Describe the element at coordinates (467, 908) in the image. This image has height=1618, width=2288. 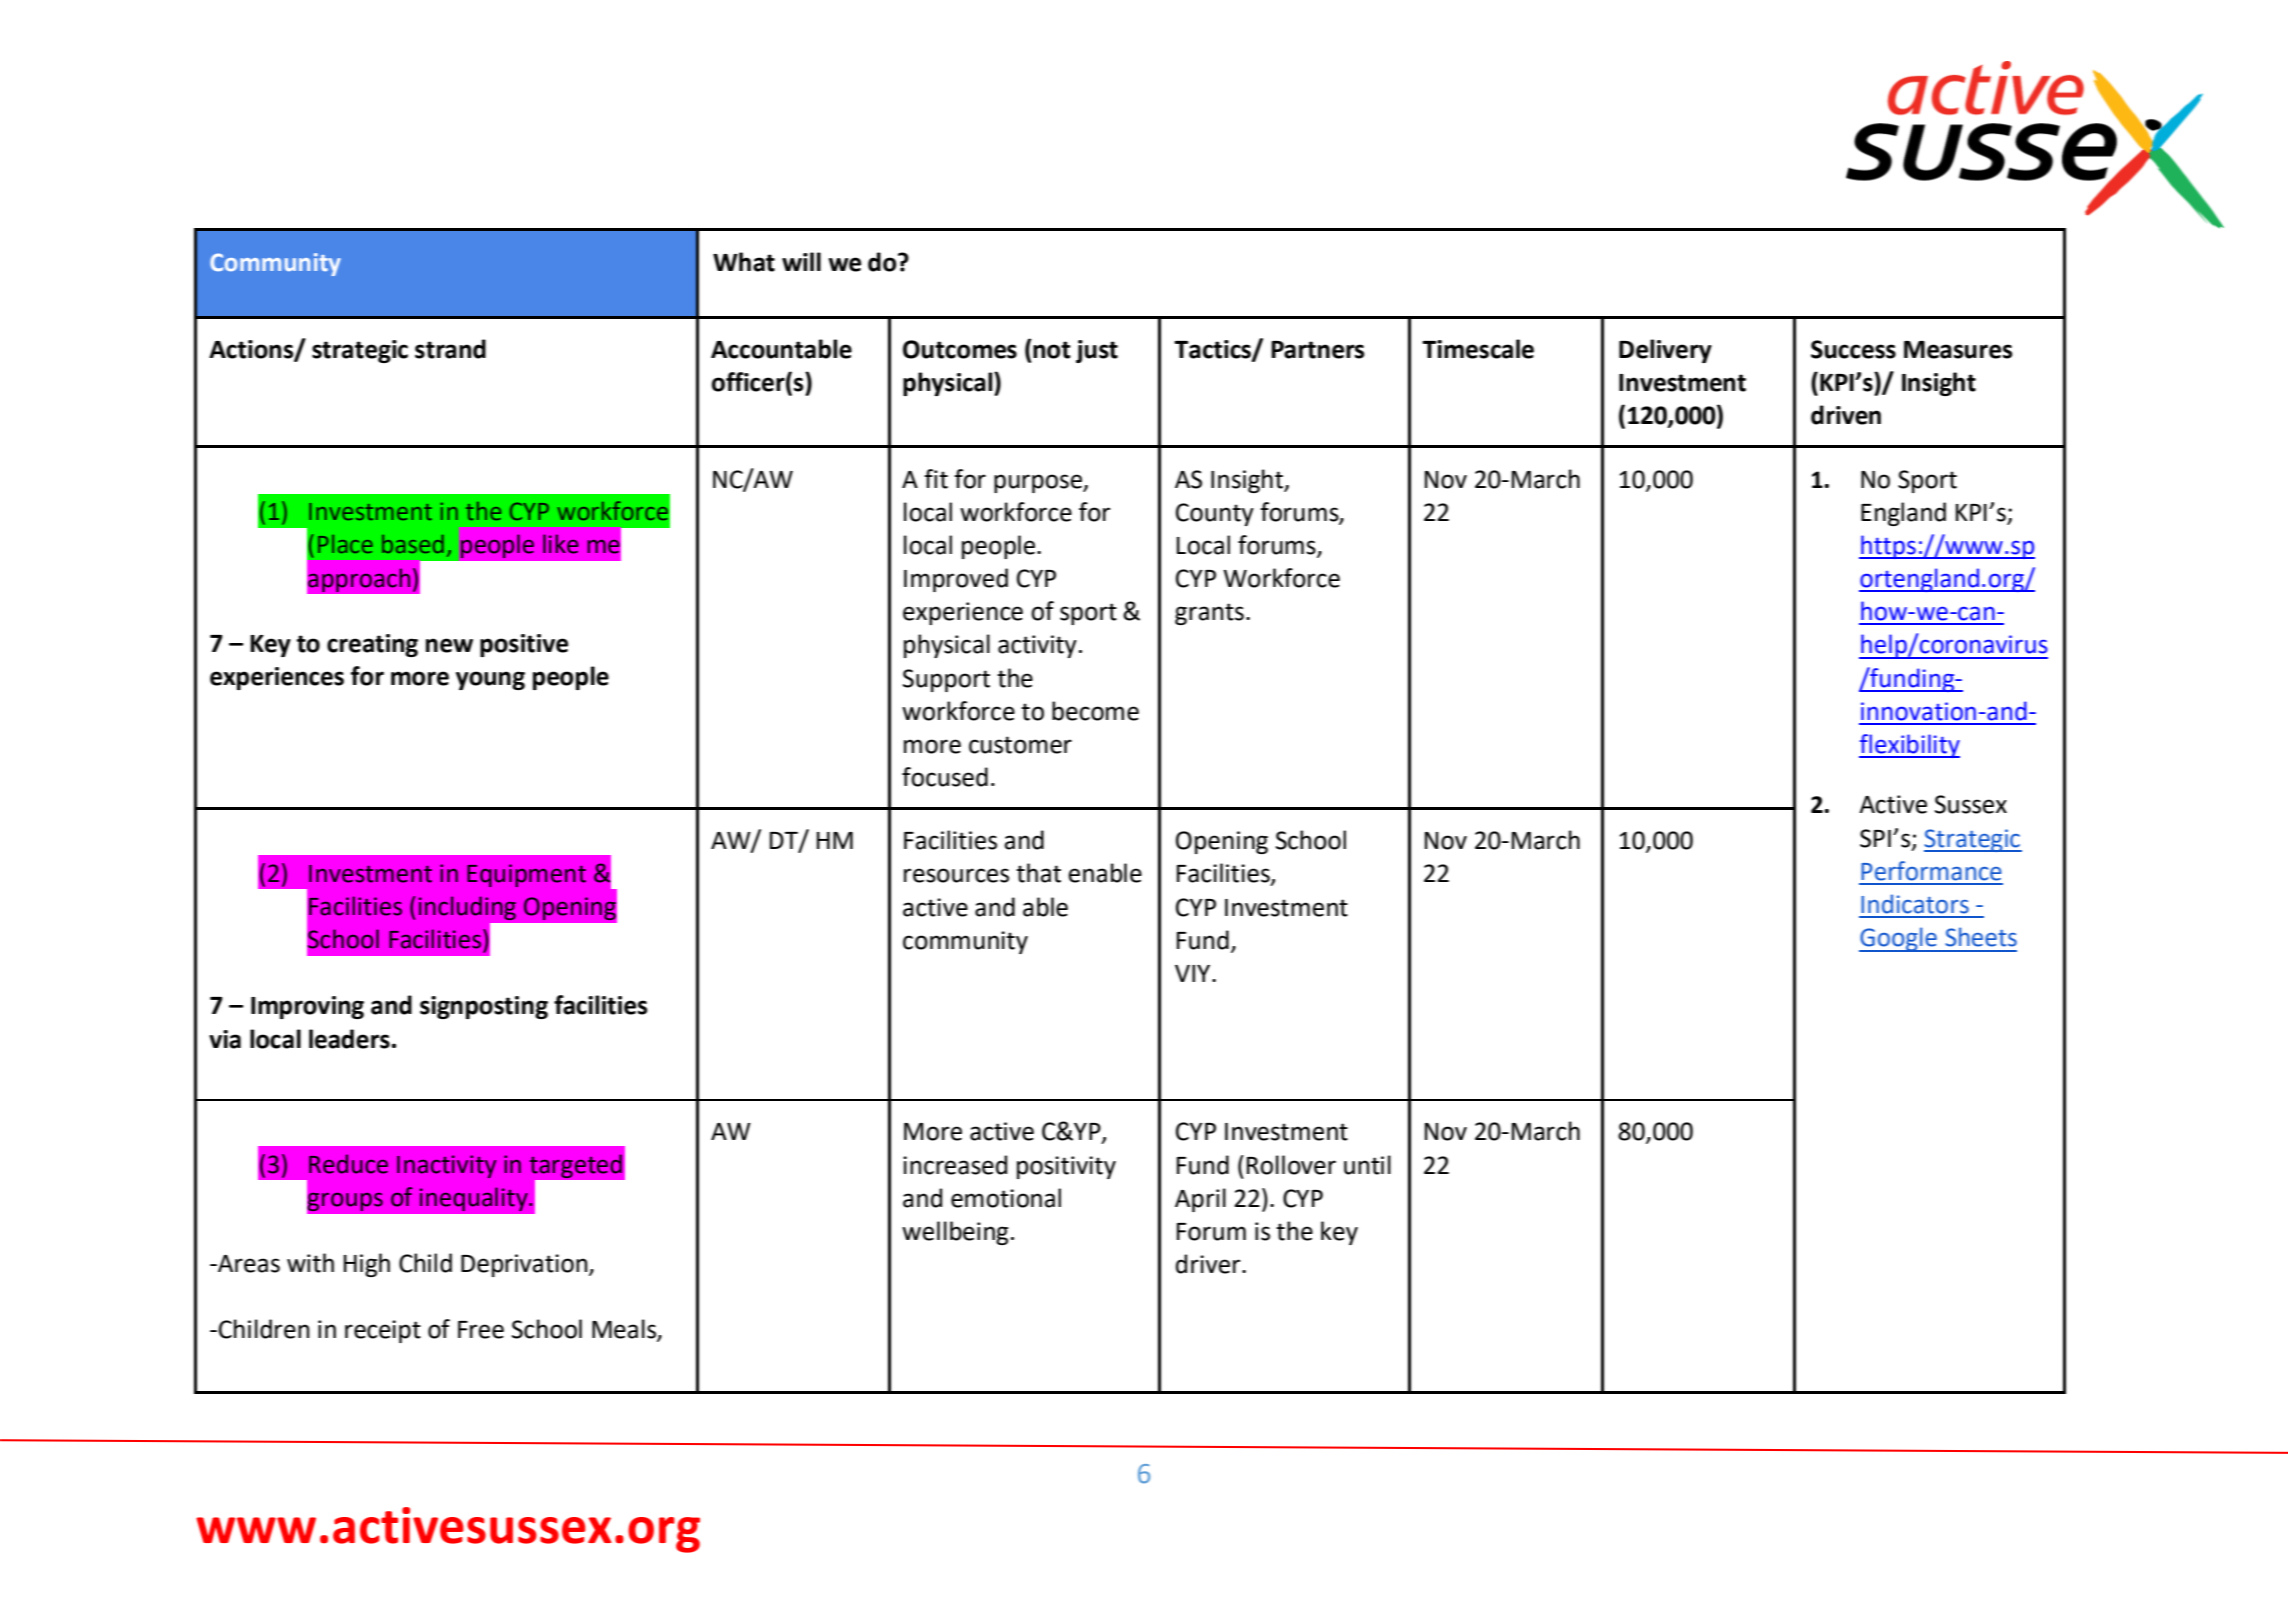
I see `including` at that location.
